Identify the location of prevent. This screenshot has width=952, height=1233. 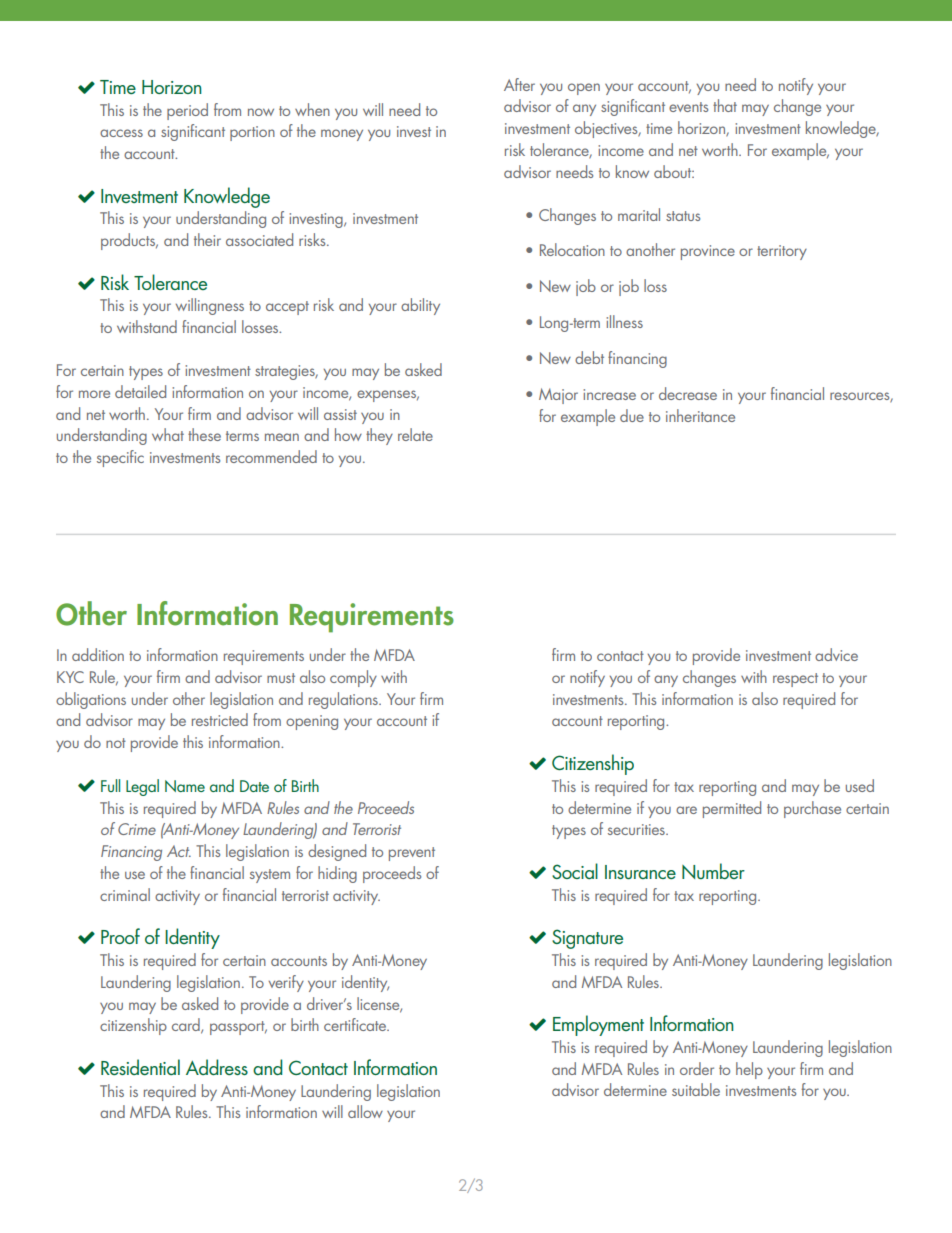
(412, 854).
